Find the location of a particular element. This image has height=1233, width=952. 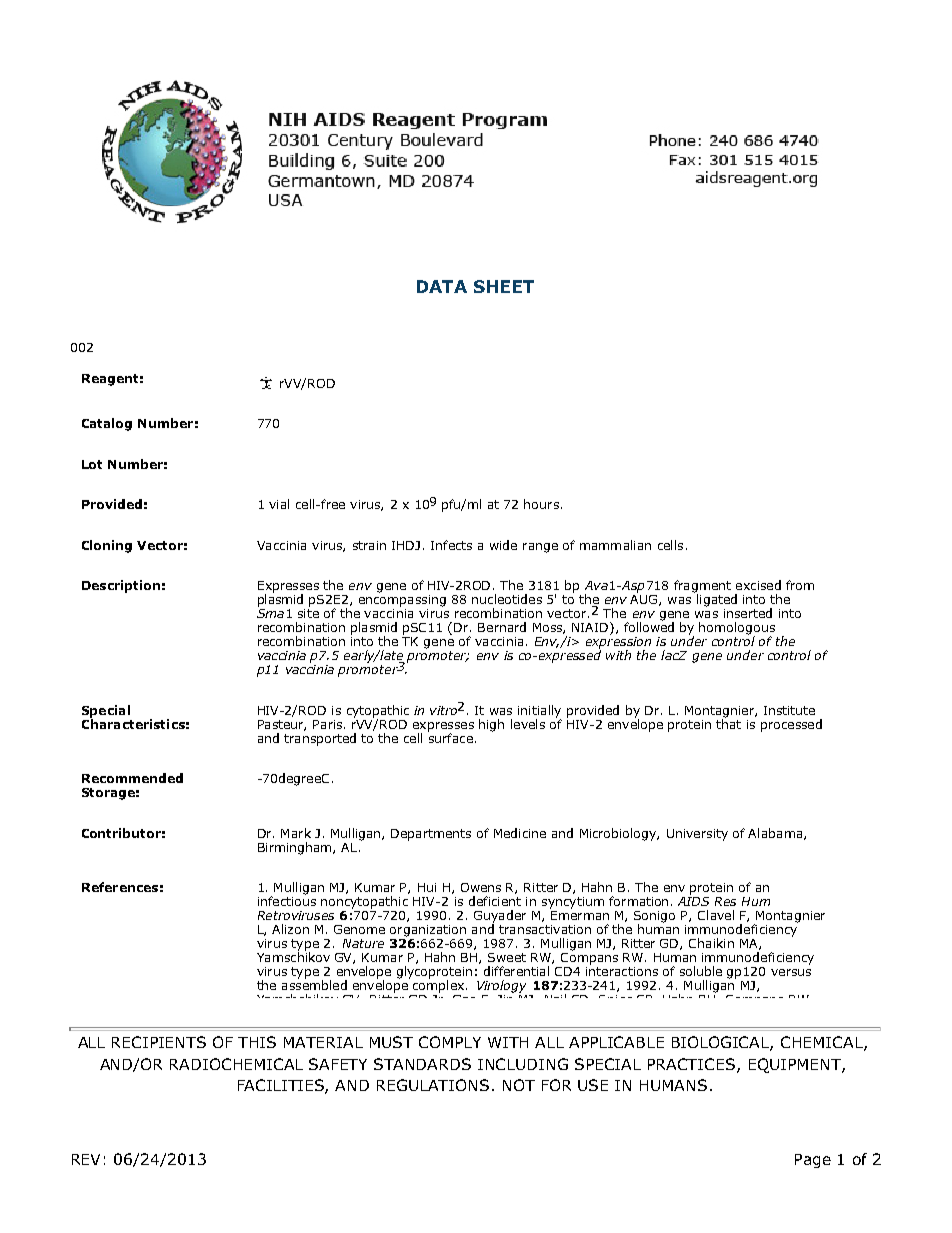

that is located at coordinates (728, 723).
